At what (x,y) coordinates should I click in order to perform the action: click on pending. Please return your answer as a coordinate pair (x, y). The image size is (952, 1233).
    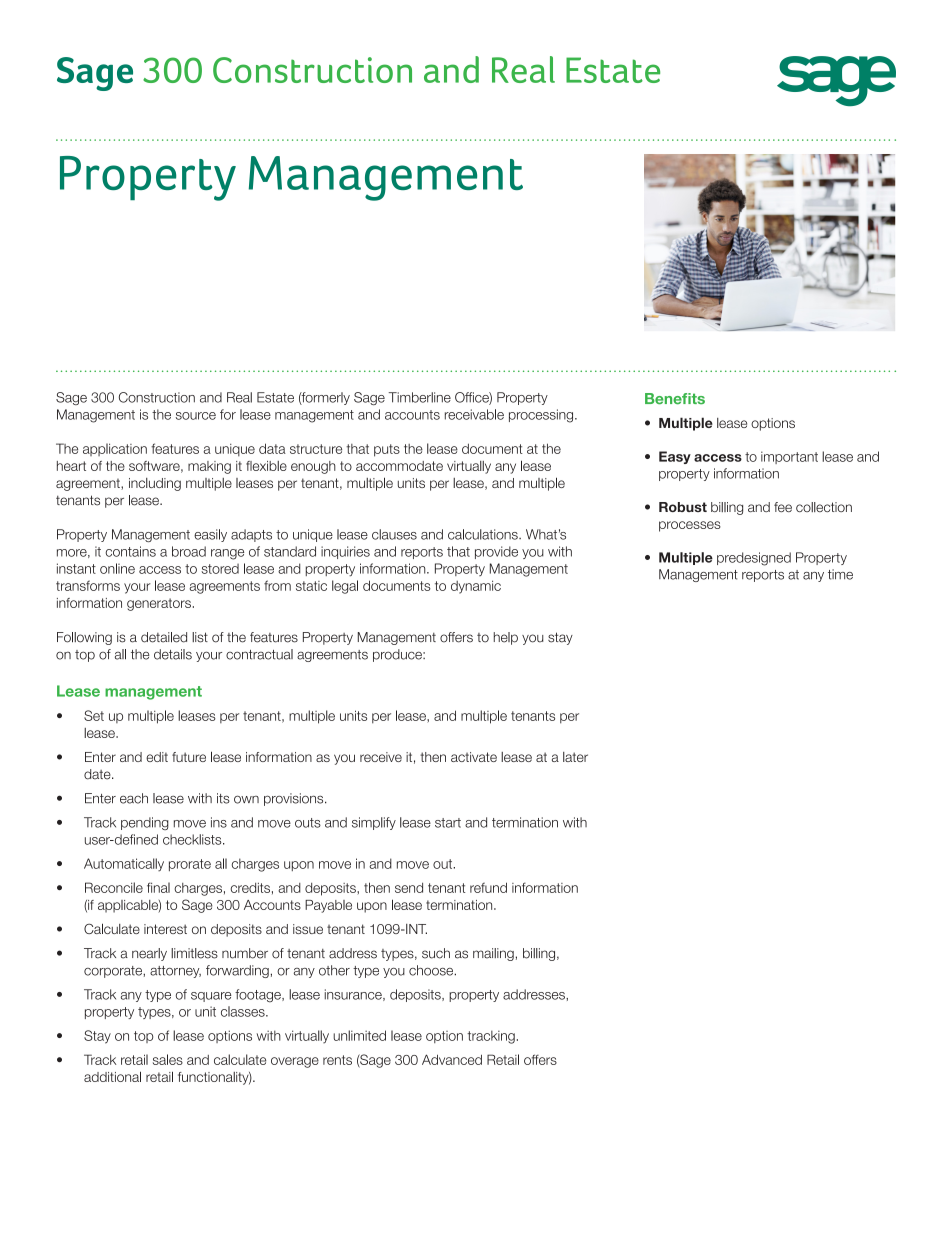
    Looking at the image, I should click on (145, 823).
